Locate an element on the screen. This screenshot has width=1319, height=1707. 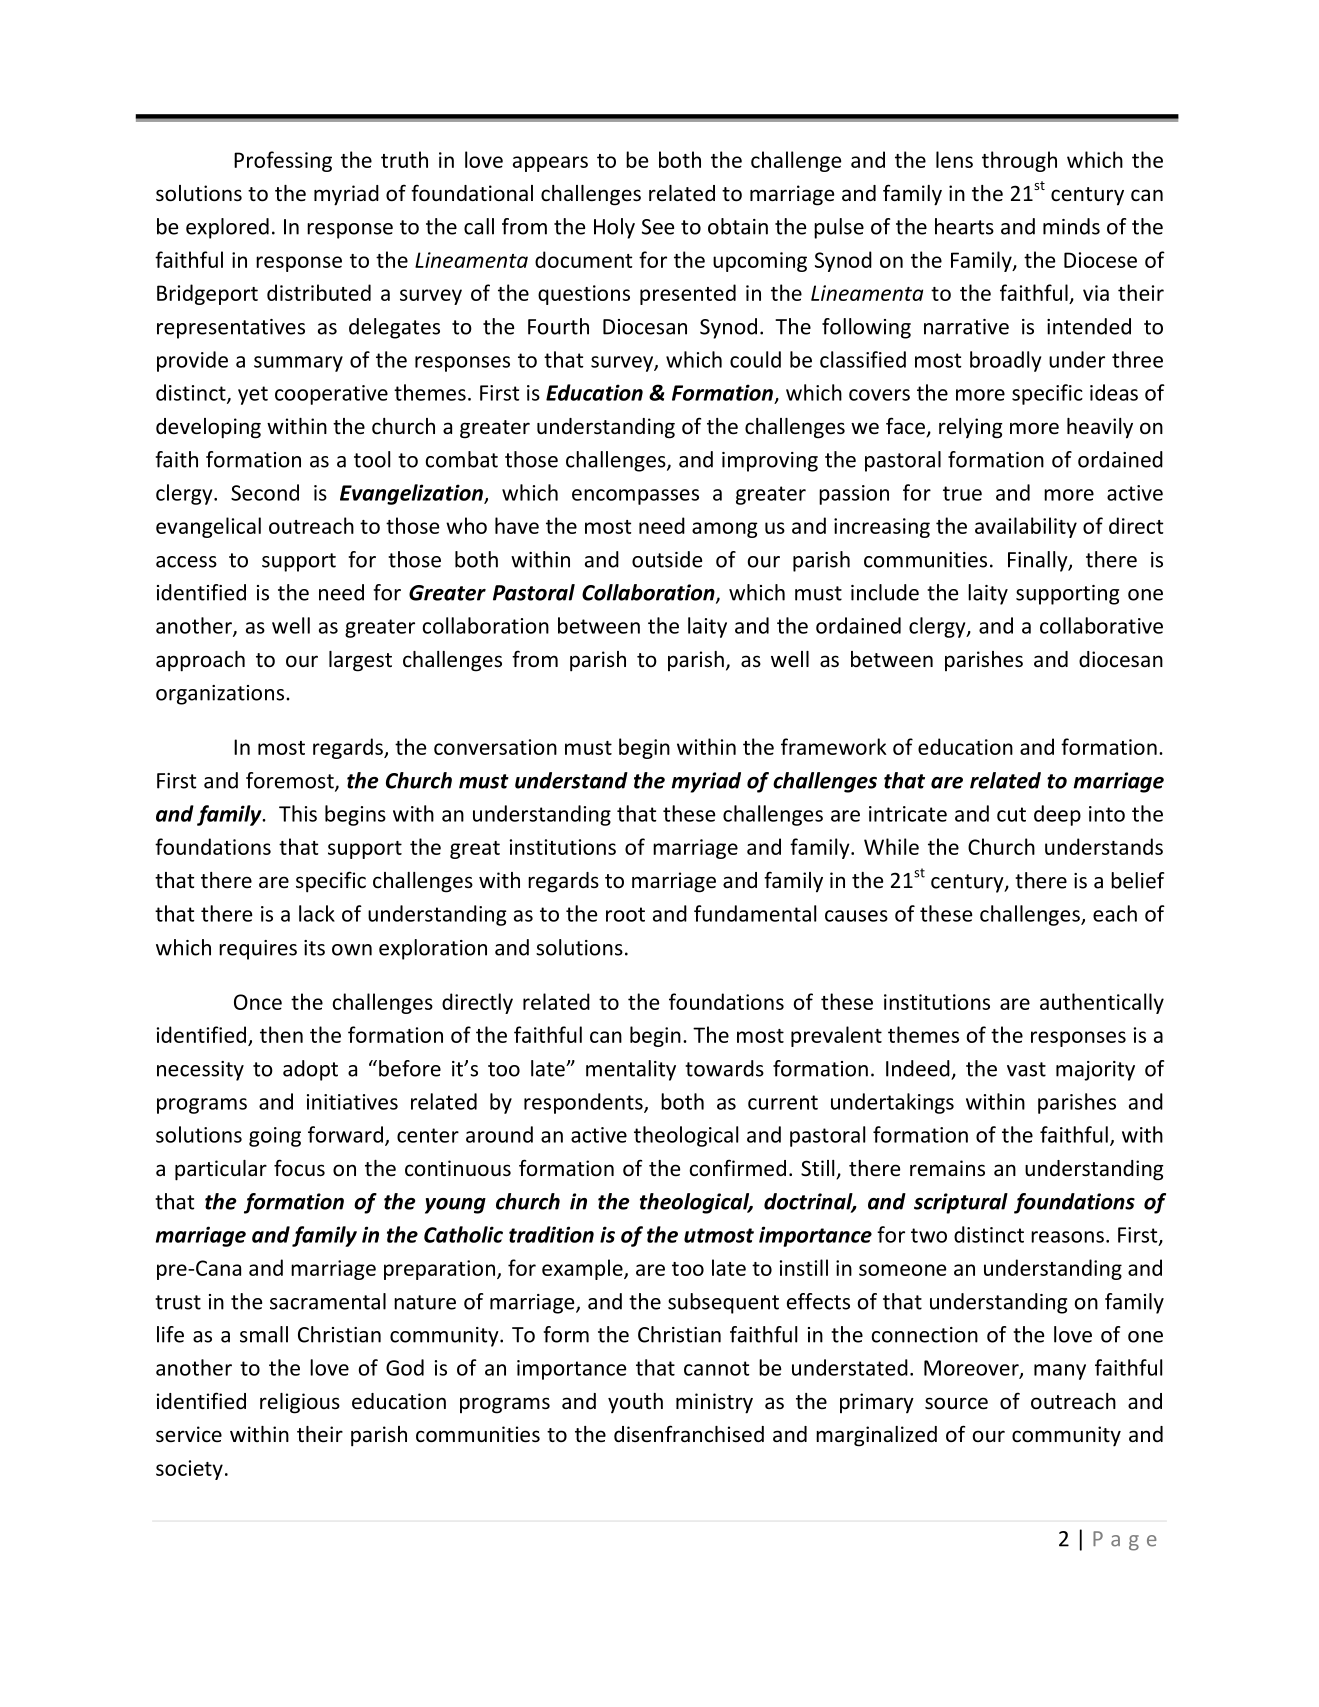
root is located at coordinates (625, 914).
